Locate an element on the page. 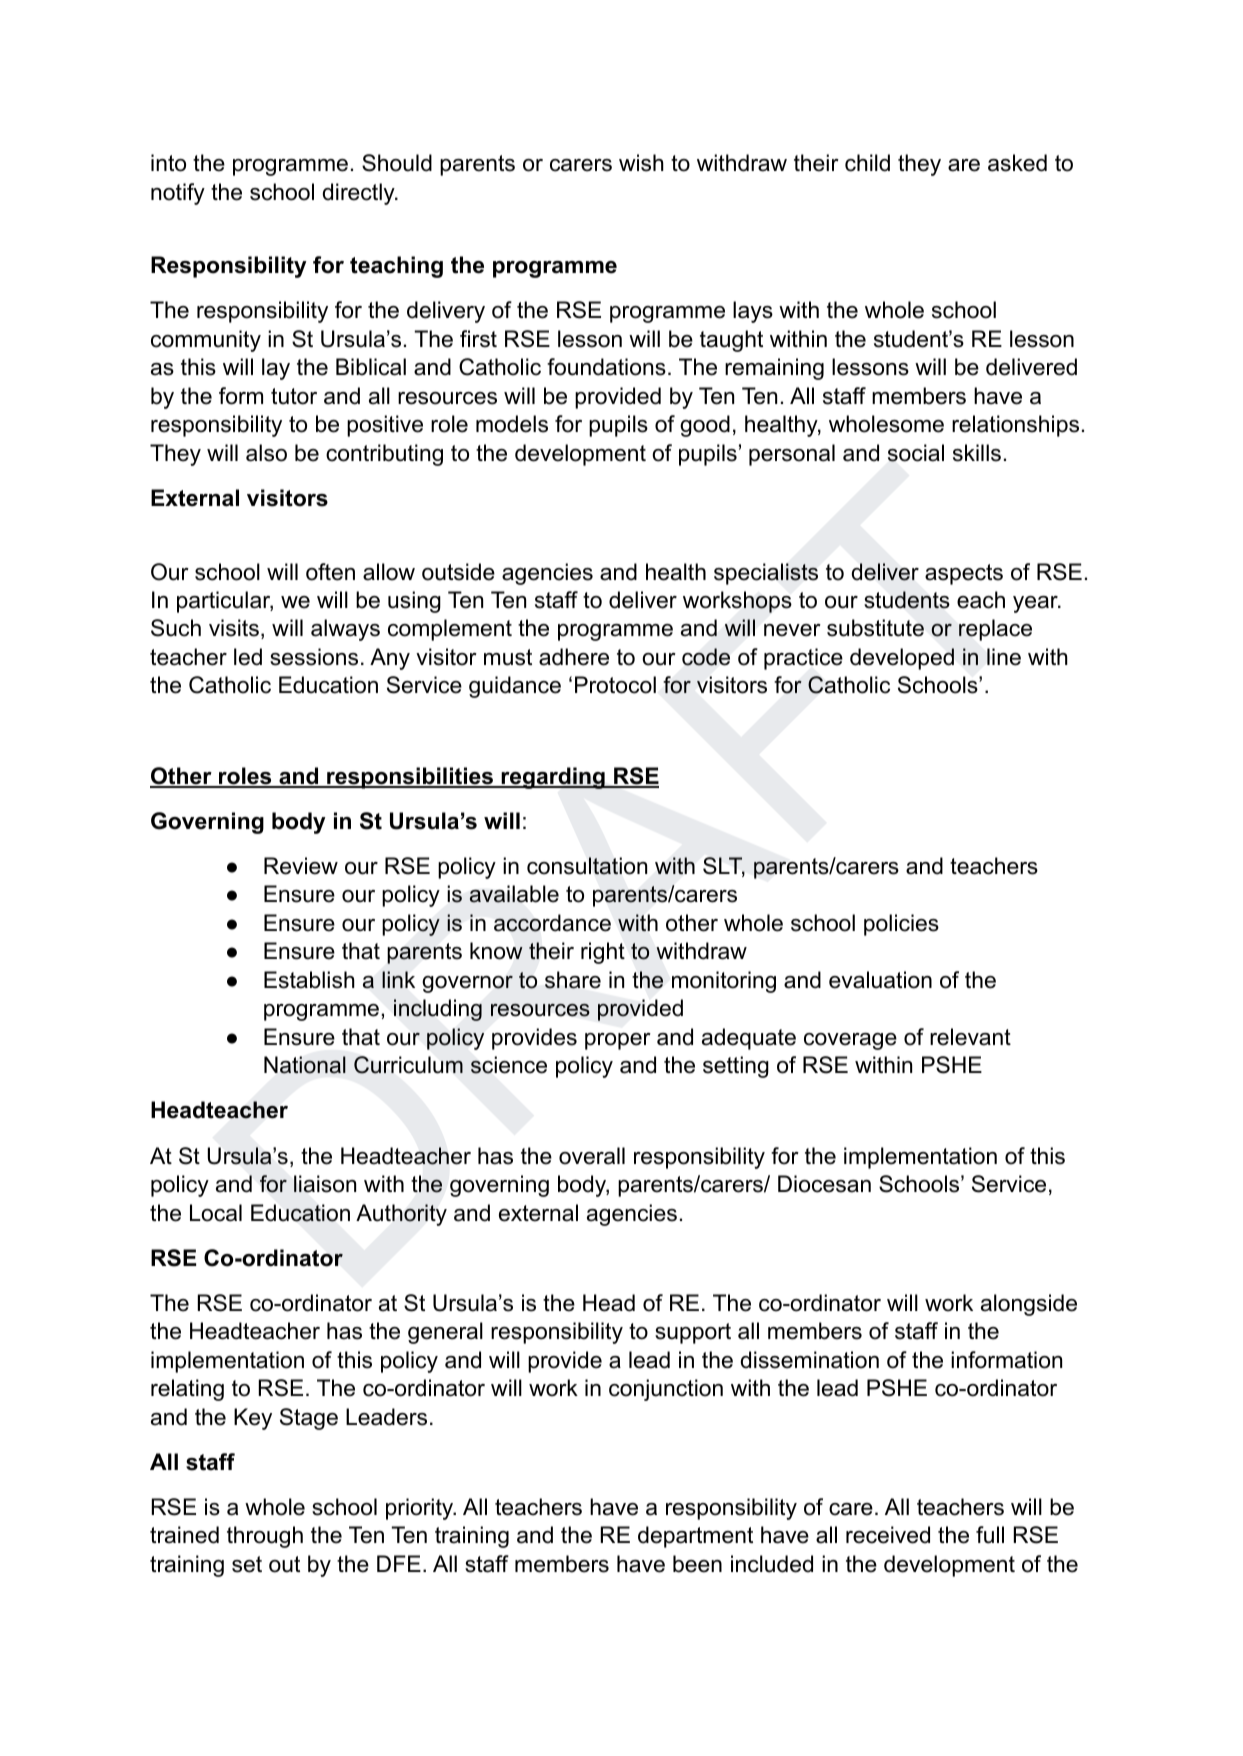  relevant is located at coordinates (970, 1037).
